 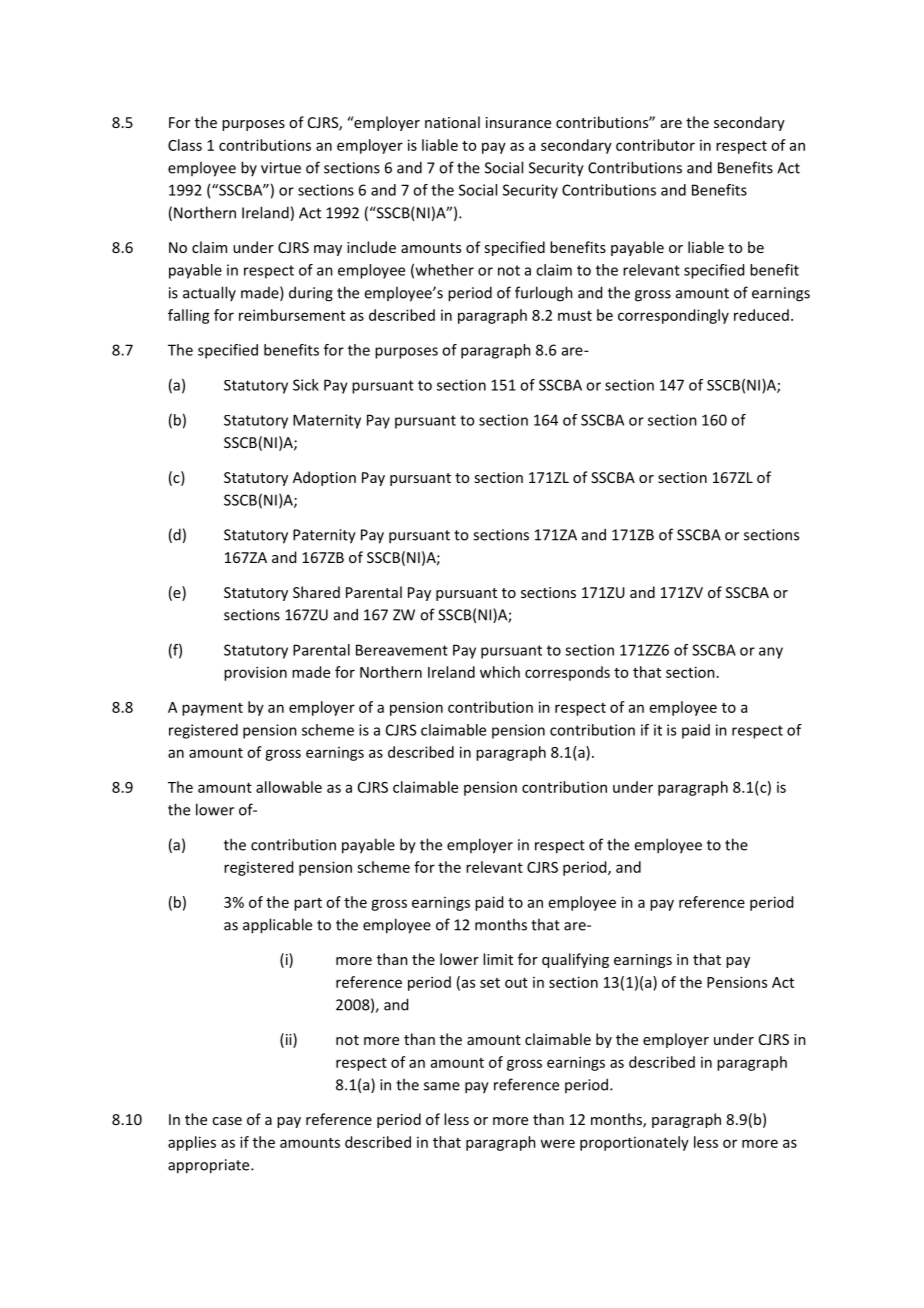 I want to click on virtue, so click(x=281, y=168).
